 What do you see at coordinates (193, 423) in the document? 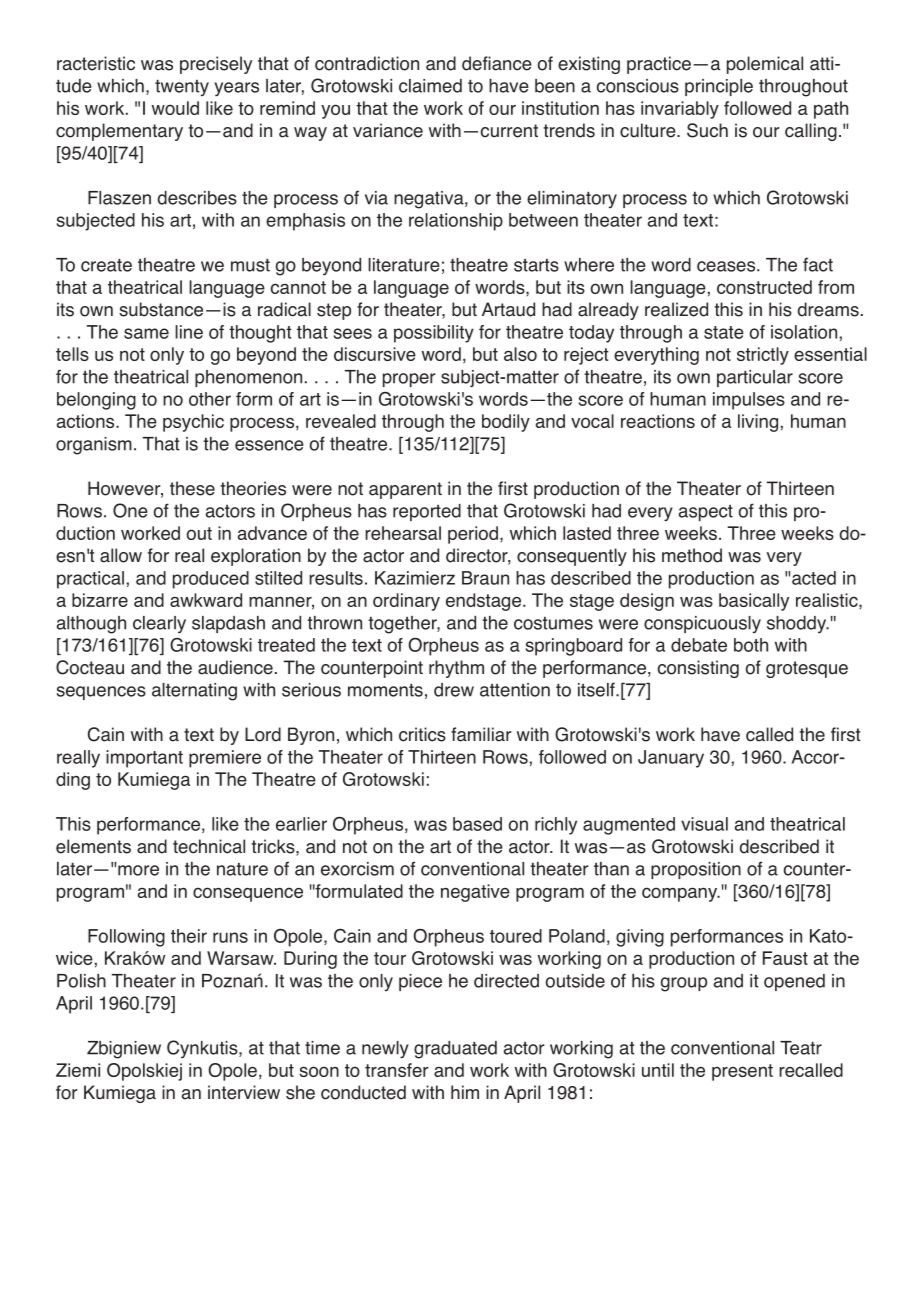
I see `psychic` at bounding box center [193, 423].
